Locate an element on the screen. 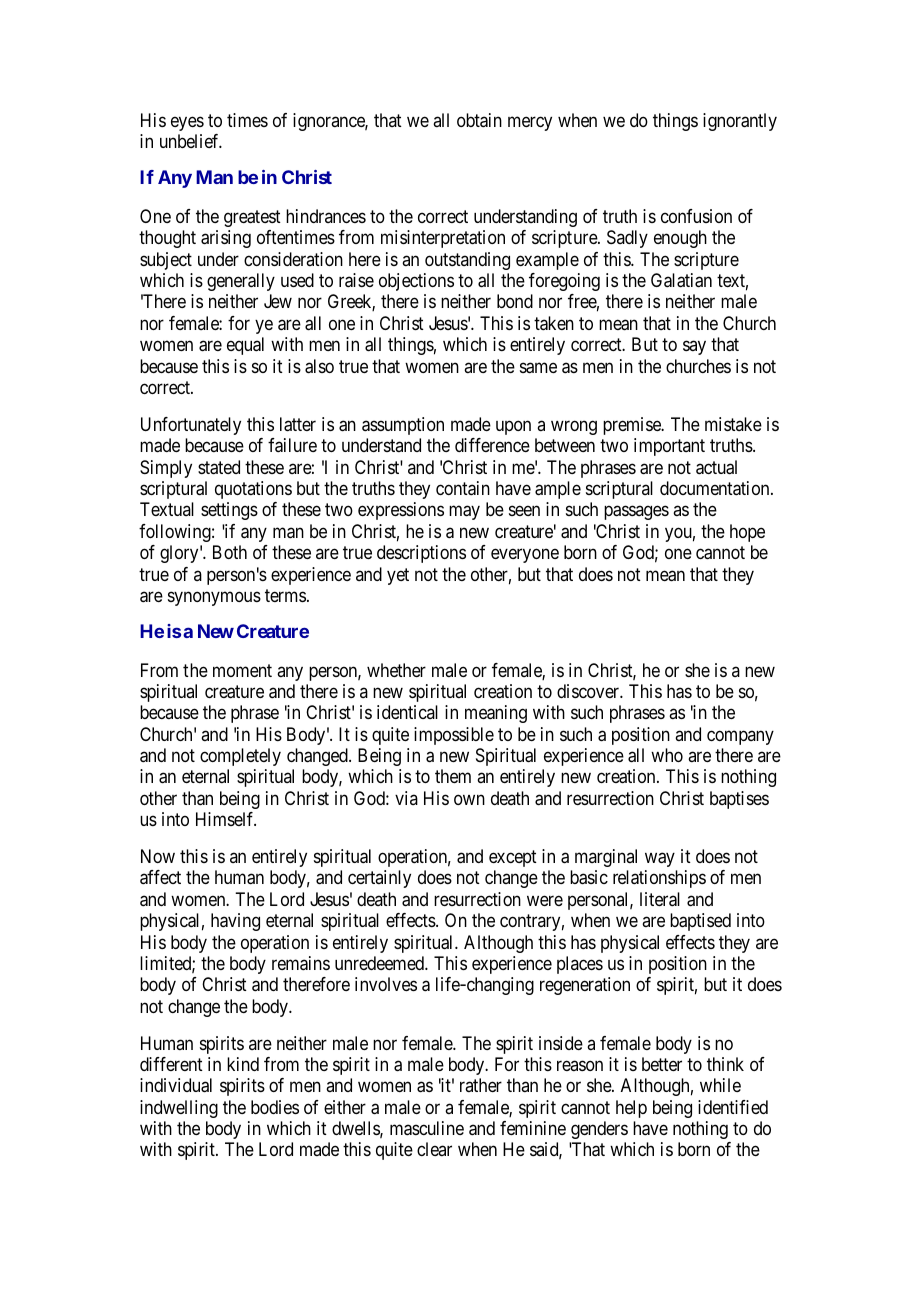 The height and width of the screenshot is (1307, 924). unbelief is located at coordinates (191, 141).
